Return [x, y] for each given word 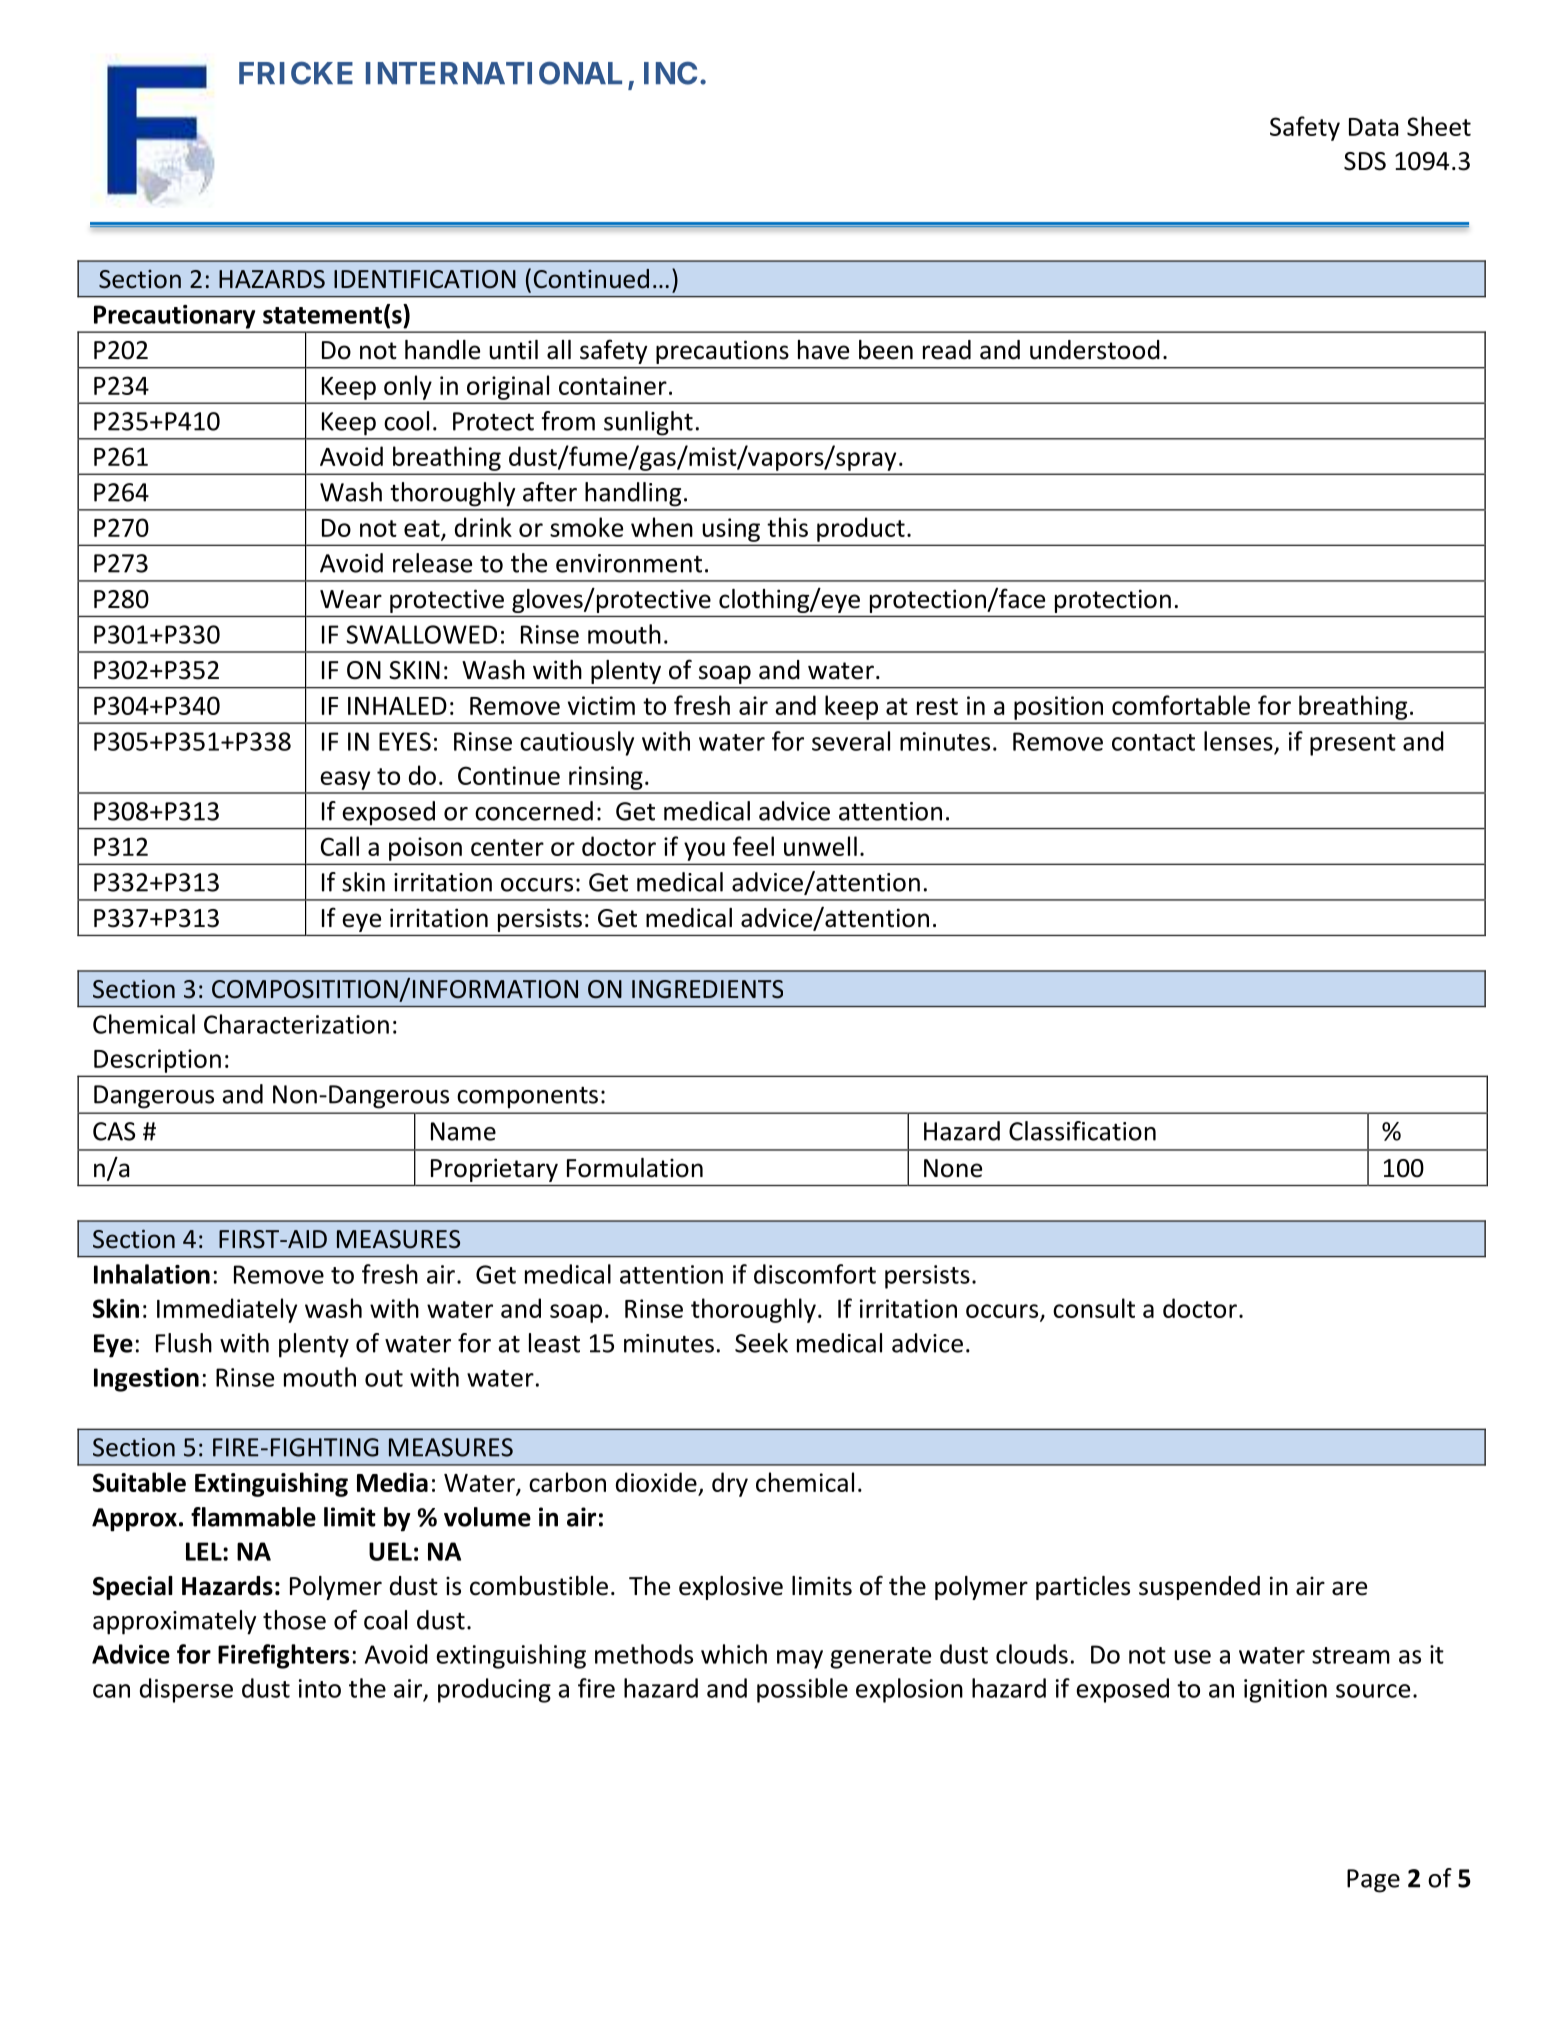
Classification [1082, 1131]
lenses [1238, 741]
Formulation [635, 1168]
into [320, 1688]
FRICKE [296, 73]
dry [730, 1484]
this [787, 527]
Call [340, 846]
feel [753, 846]
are [1349, 1588]
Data [1373, 127]
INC [670, 73]
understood [1095, 350]
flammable [253, 1517]
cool [406, 421]
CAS [114, 1131]
